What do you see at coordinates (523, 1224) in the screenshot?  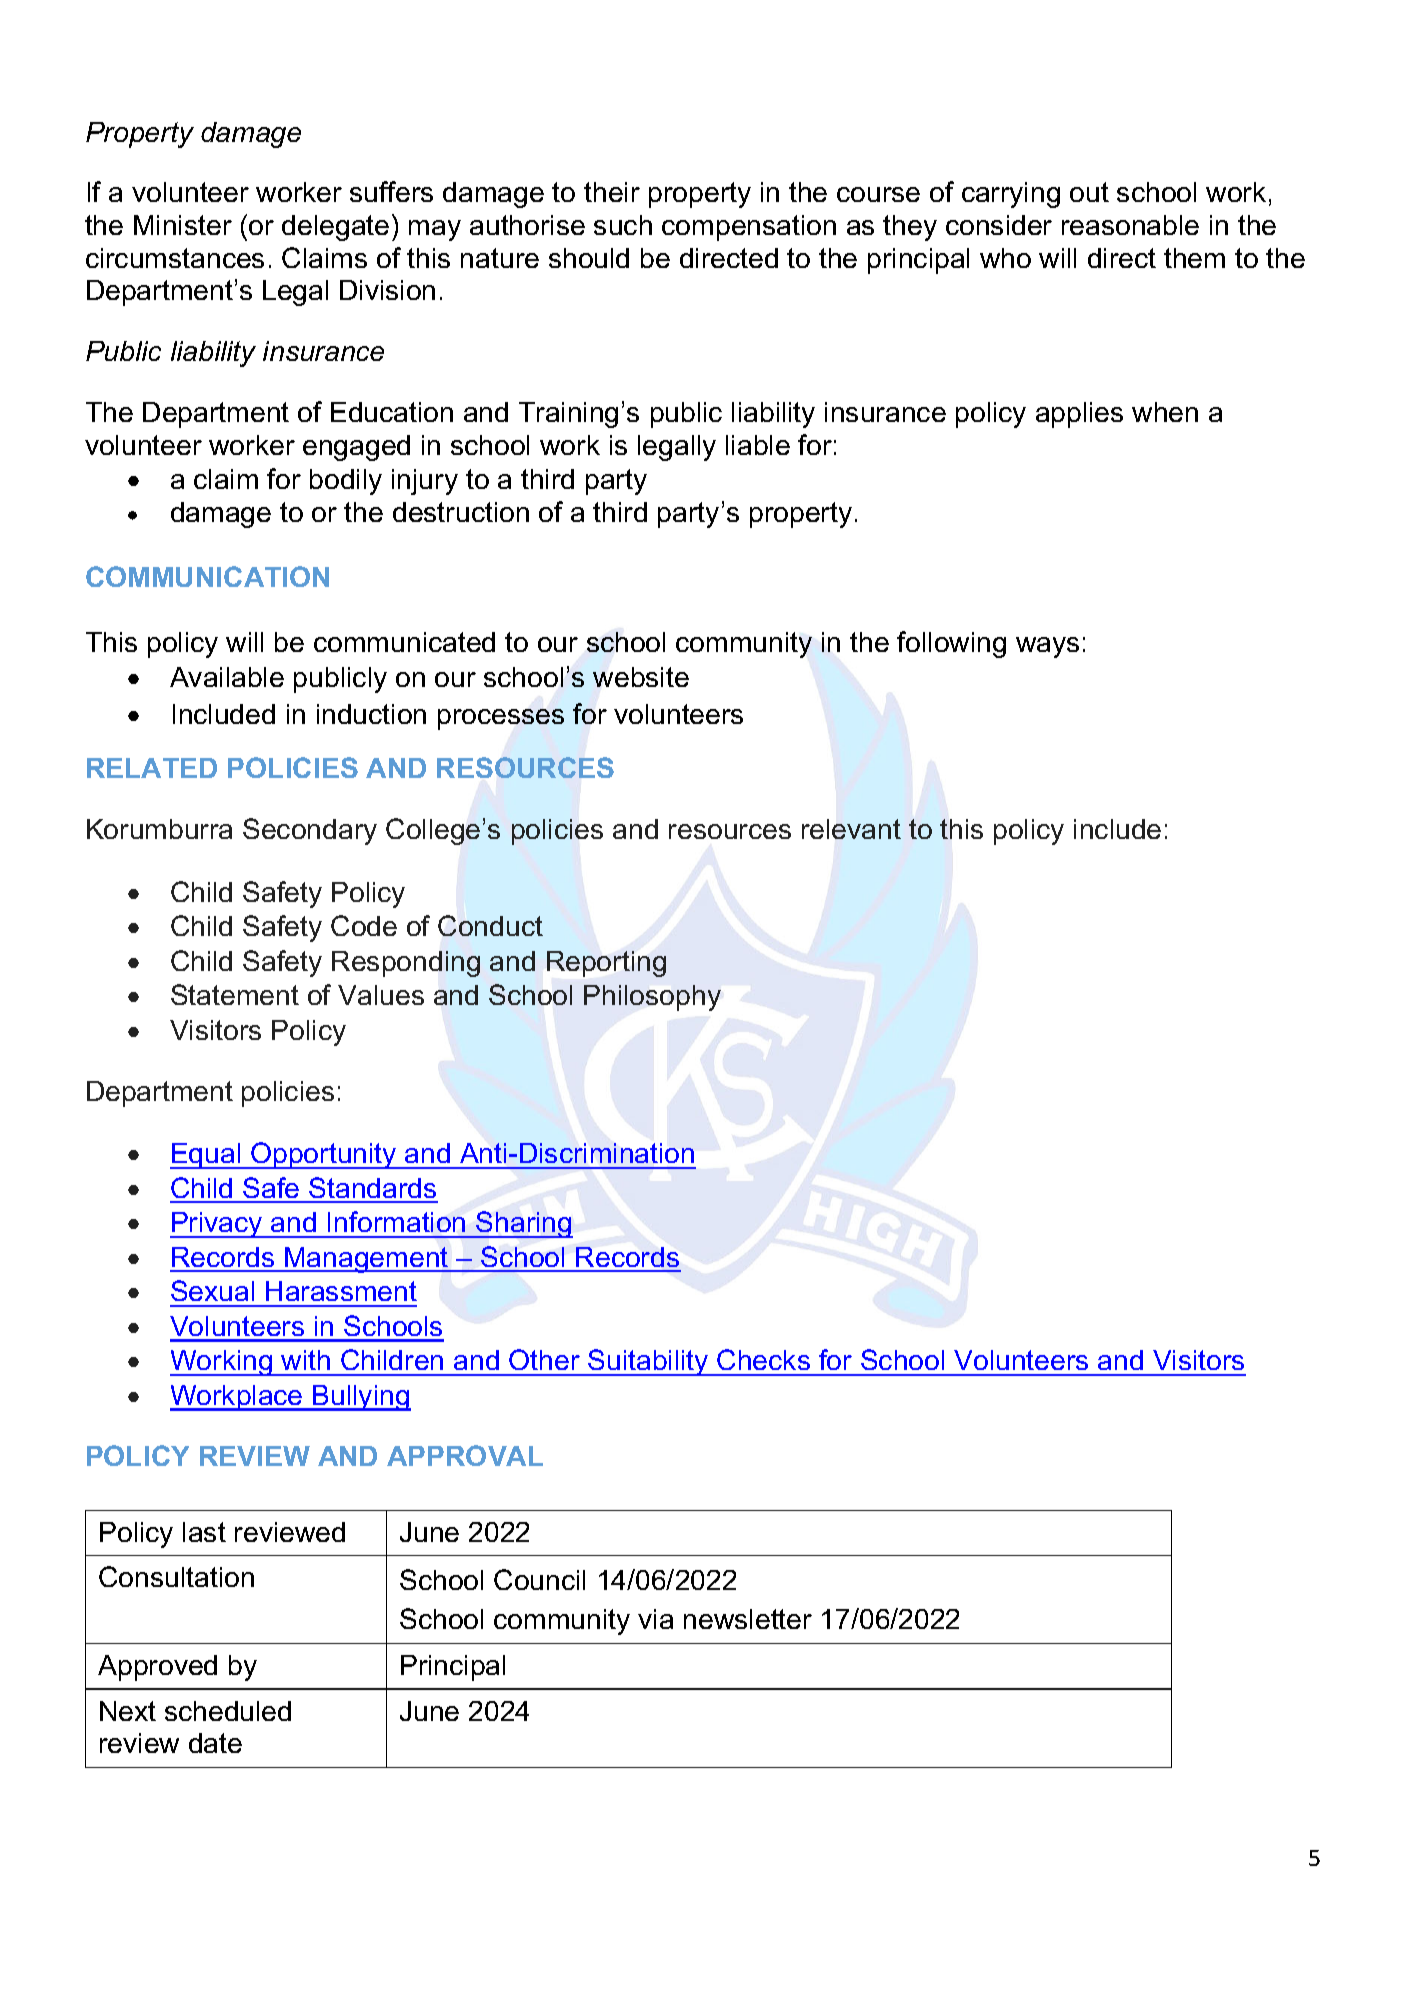 I see `Sharing` at bounding box center [523, 1224].
